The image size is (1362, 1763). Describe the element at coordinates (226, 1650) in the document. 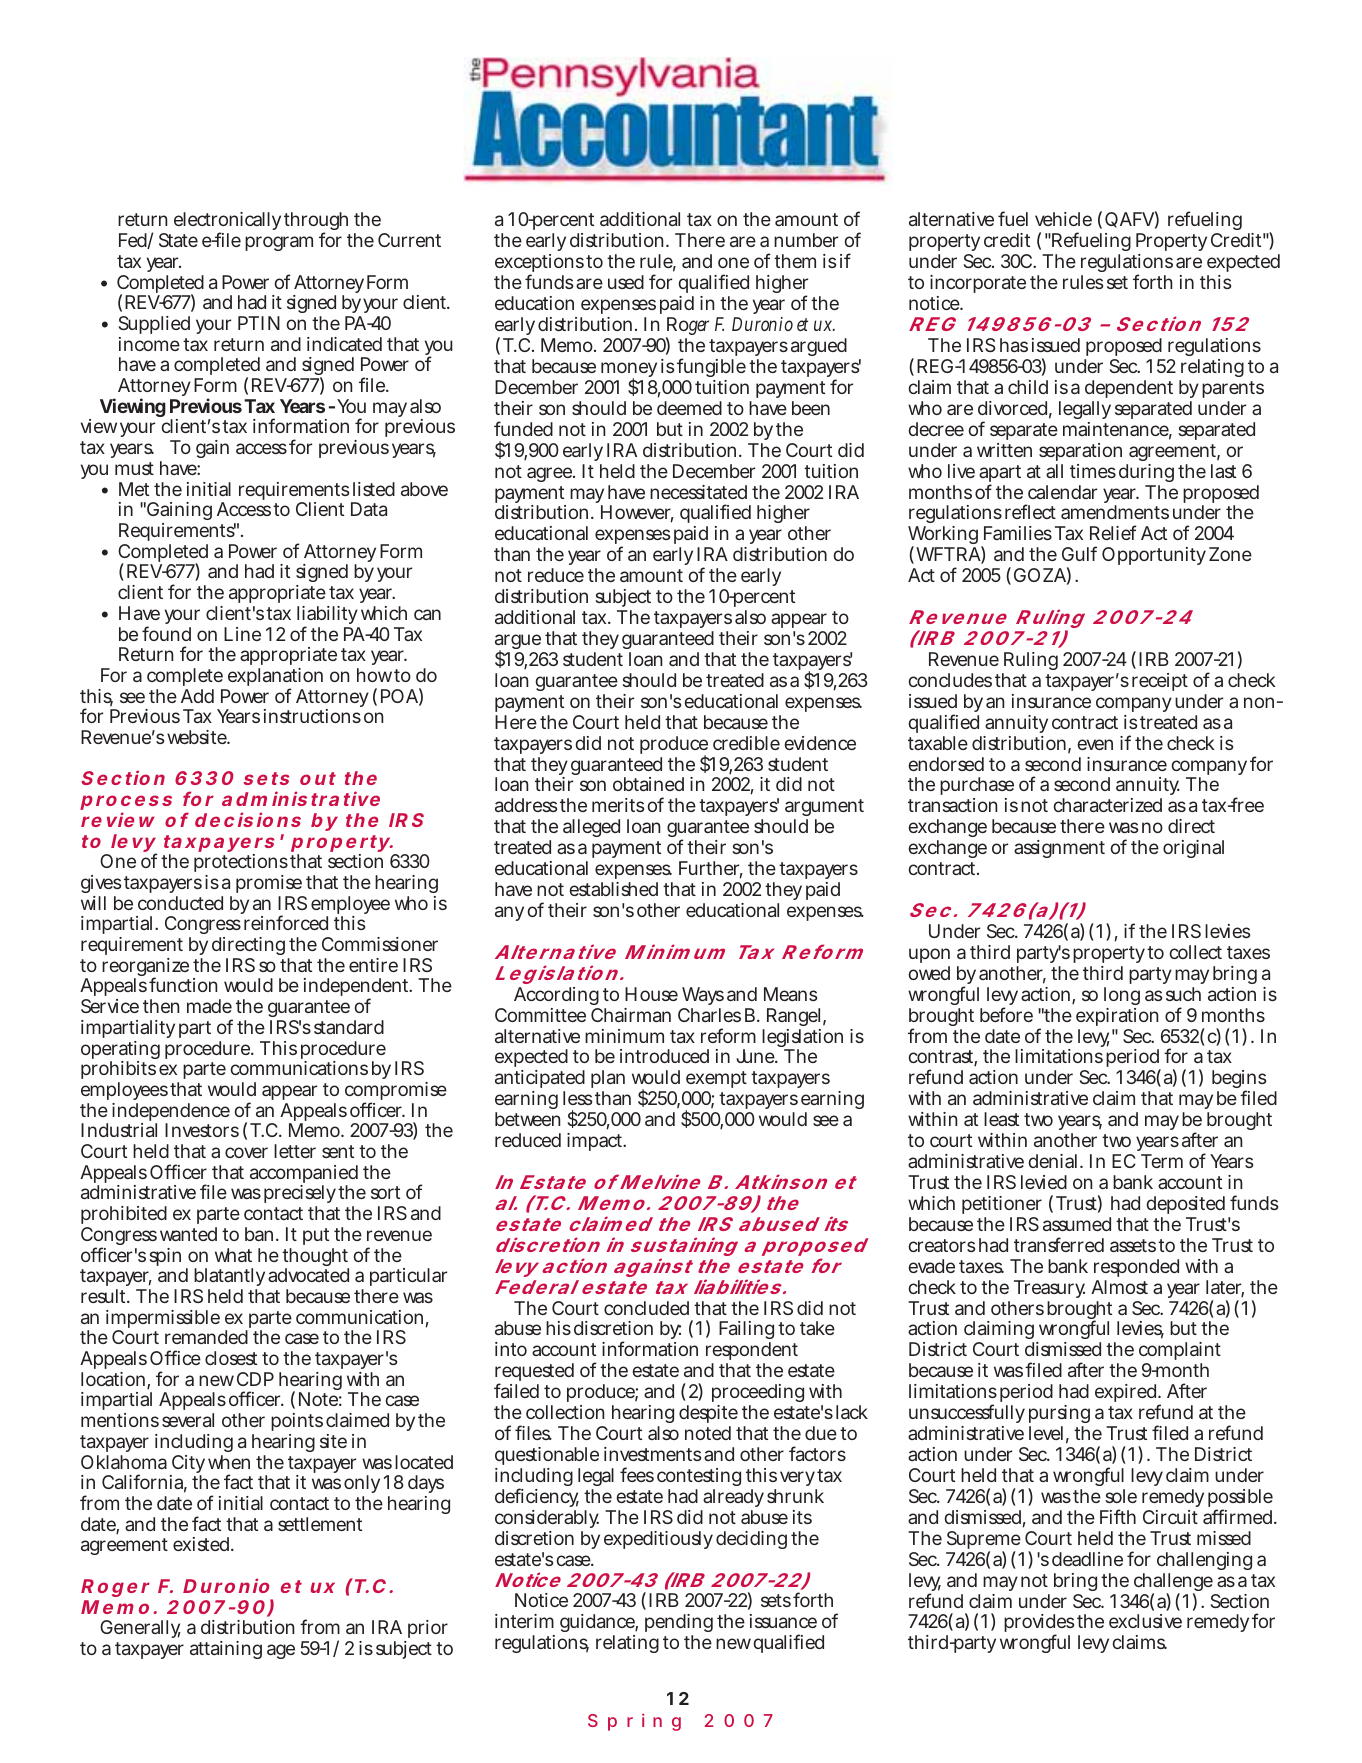

I see `attaining` at that location.
